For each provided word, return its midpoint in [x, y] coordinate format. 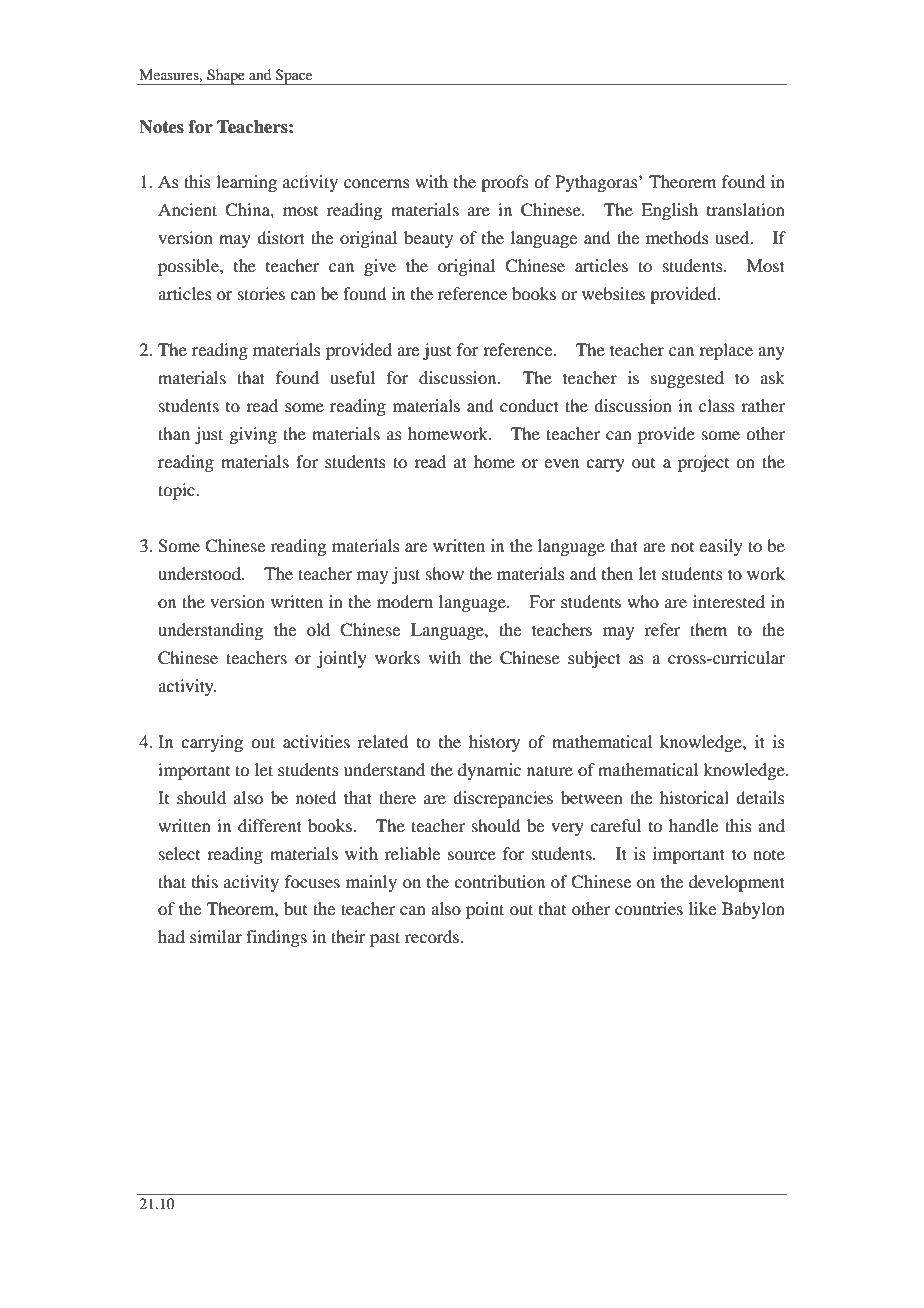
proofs [505, 183]
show [445, 573]
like [702, 908]
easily [721, 547]
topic [177, 491]
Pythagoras [597, 183]
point [485, 910]
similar [216, 936]
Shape [226, 77]
